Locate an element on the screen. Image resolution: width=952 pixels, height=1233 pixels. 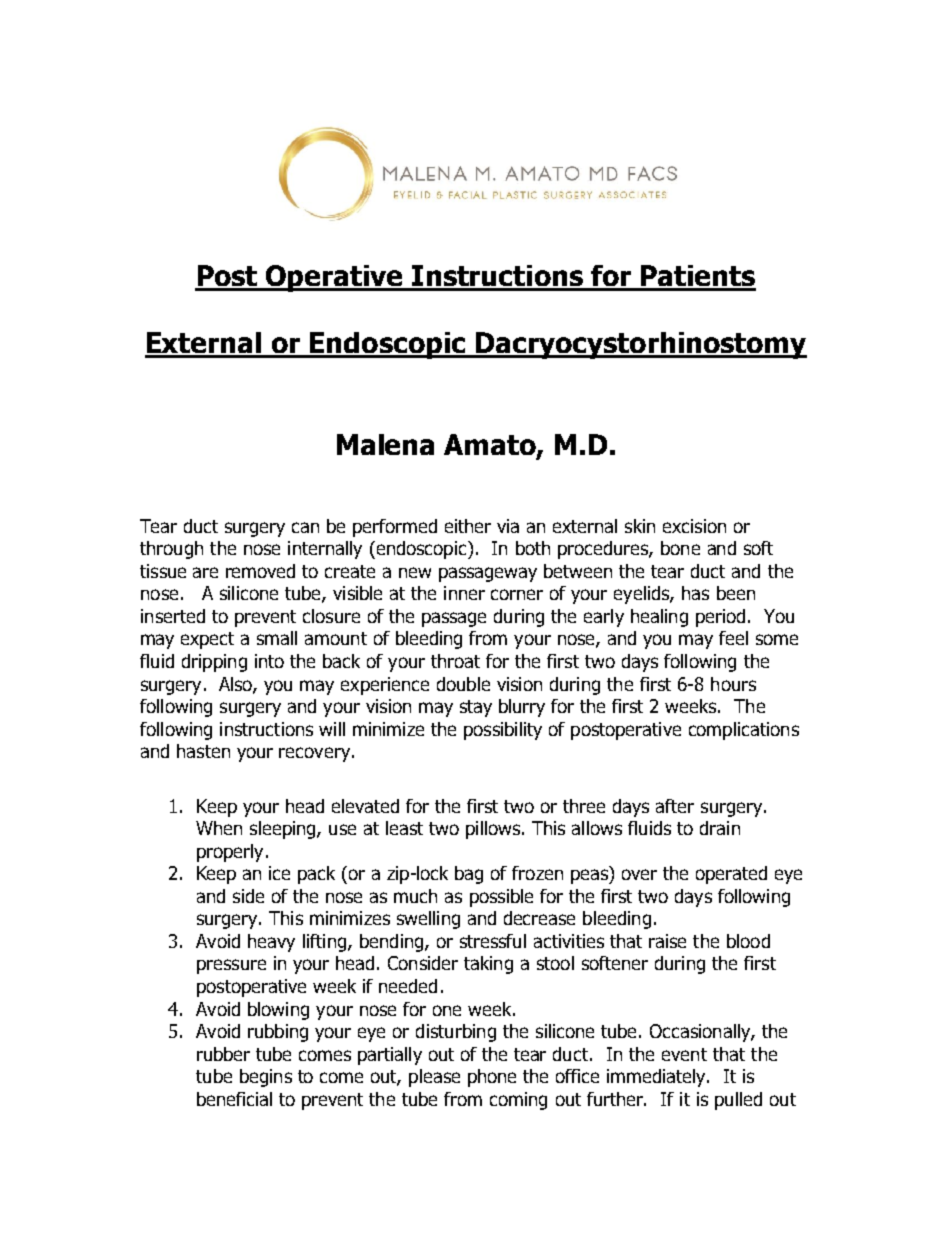
hours is located at coordinates (733, 684).
